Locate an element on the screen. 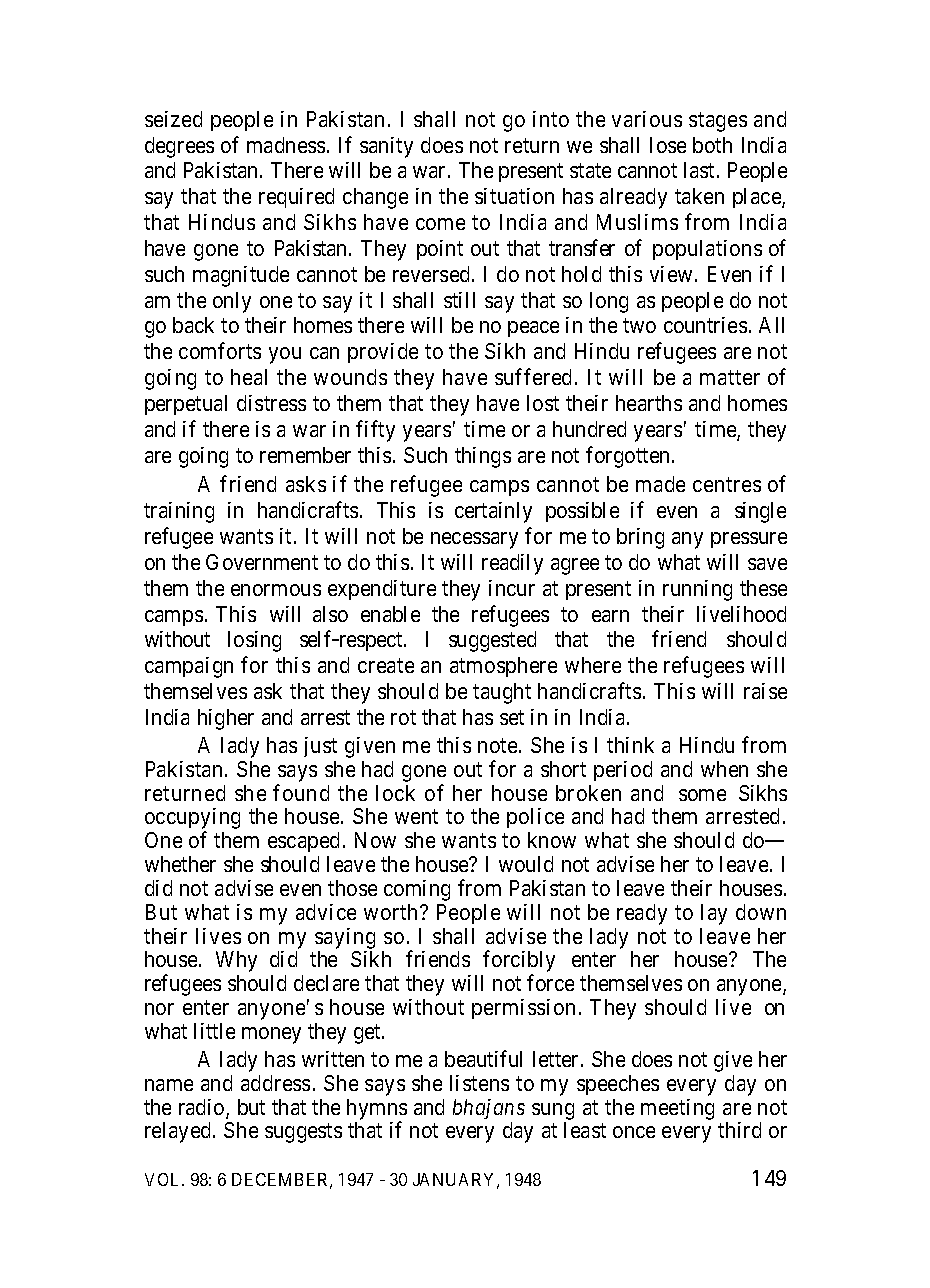  both is located at coordinates (712, 145).
